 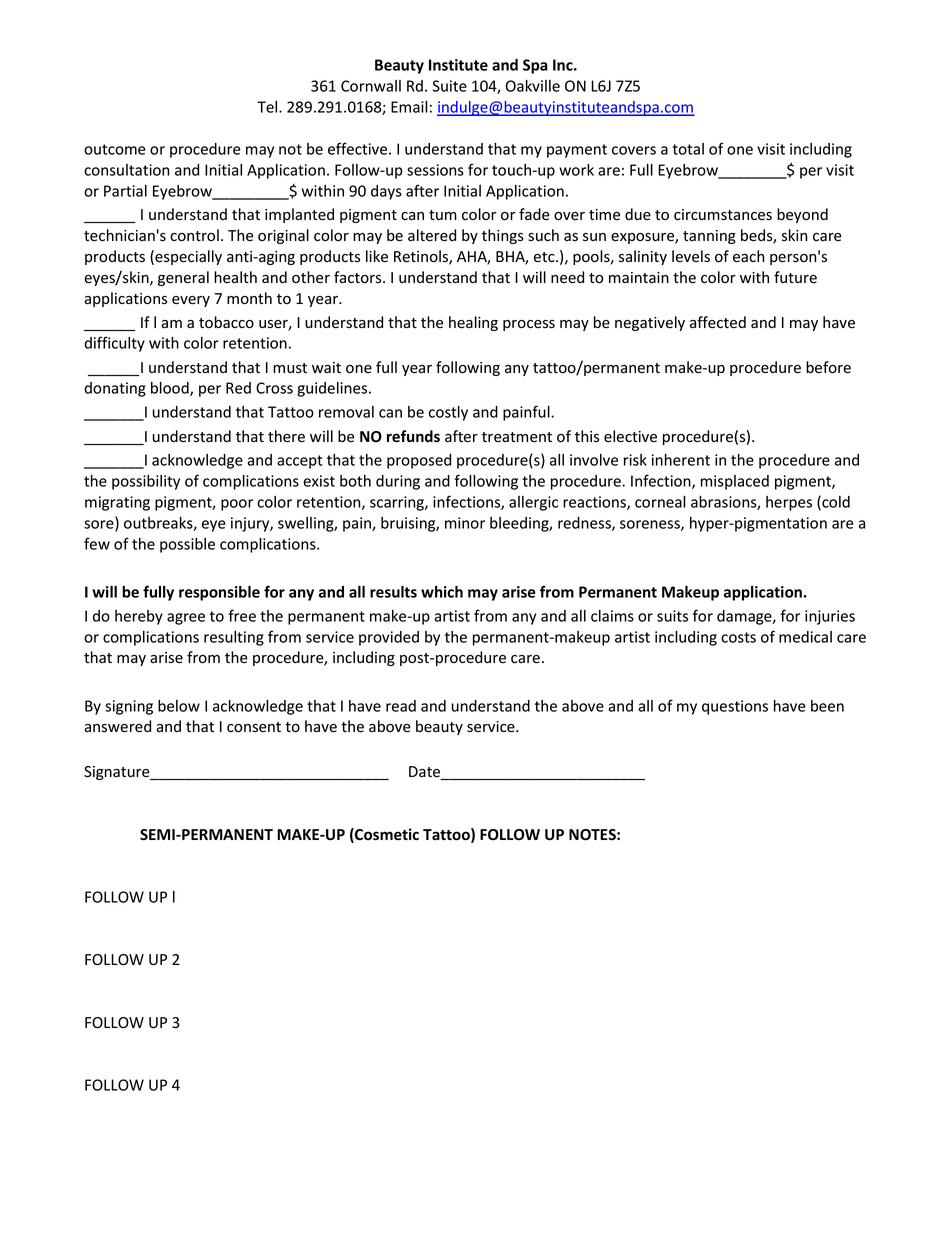 I want to click on suits, so click(x=672, y=616).
